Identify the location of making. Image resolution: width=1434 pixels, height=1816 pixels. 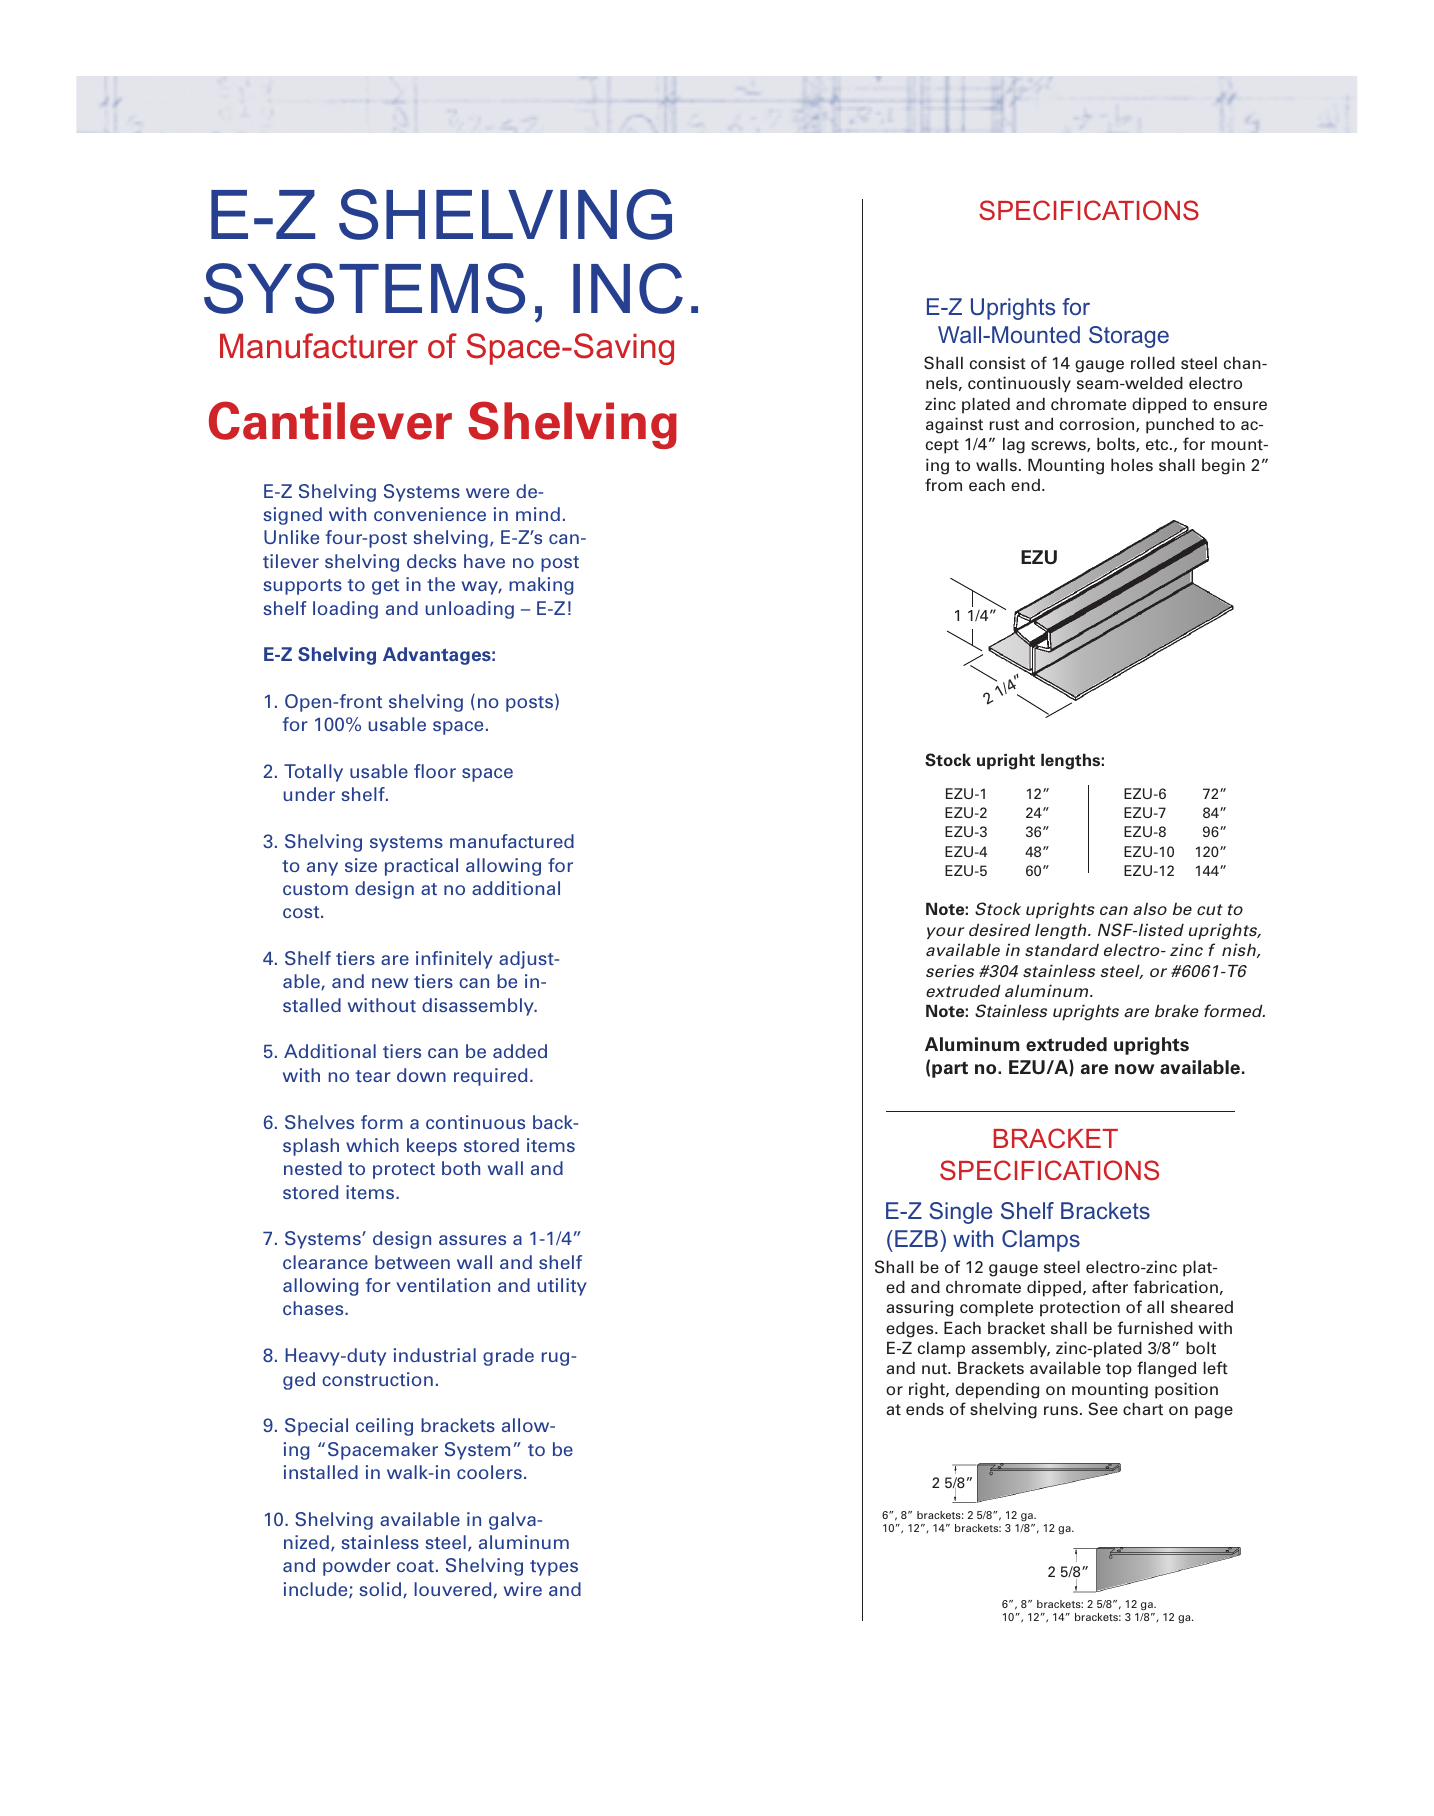
(541, 586).
